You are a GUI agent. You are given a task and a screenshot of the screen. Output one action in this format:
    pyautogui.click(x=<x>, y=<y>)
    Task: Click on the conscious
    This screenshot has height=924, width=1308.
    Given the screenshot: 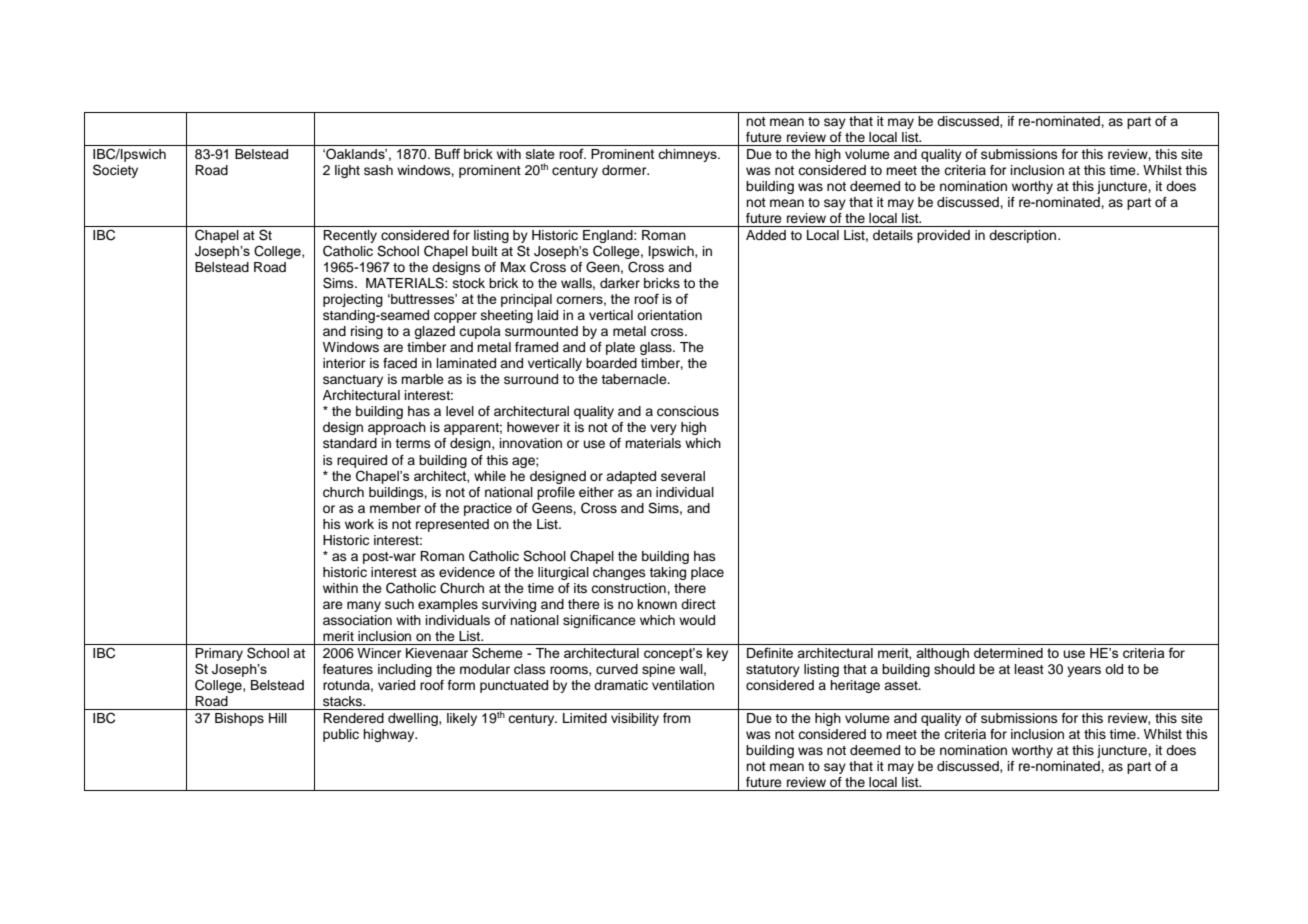 What is the action you would take?
    pyautogui.click(x=688, y=411)
